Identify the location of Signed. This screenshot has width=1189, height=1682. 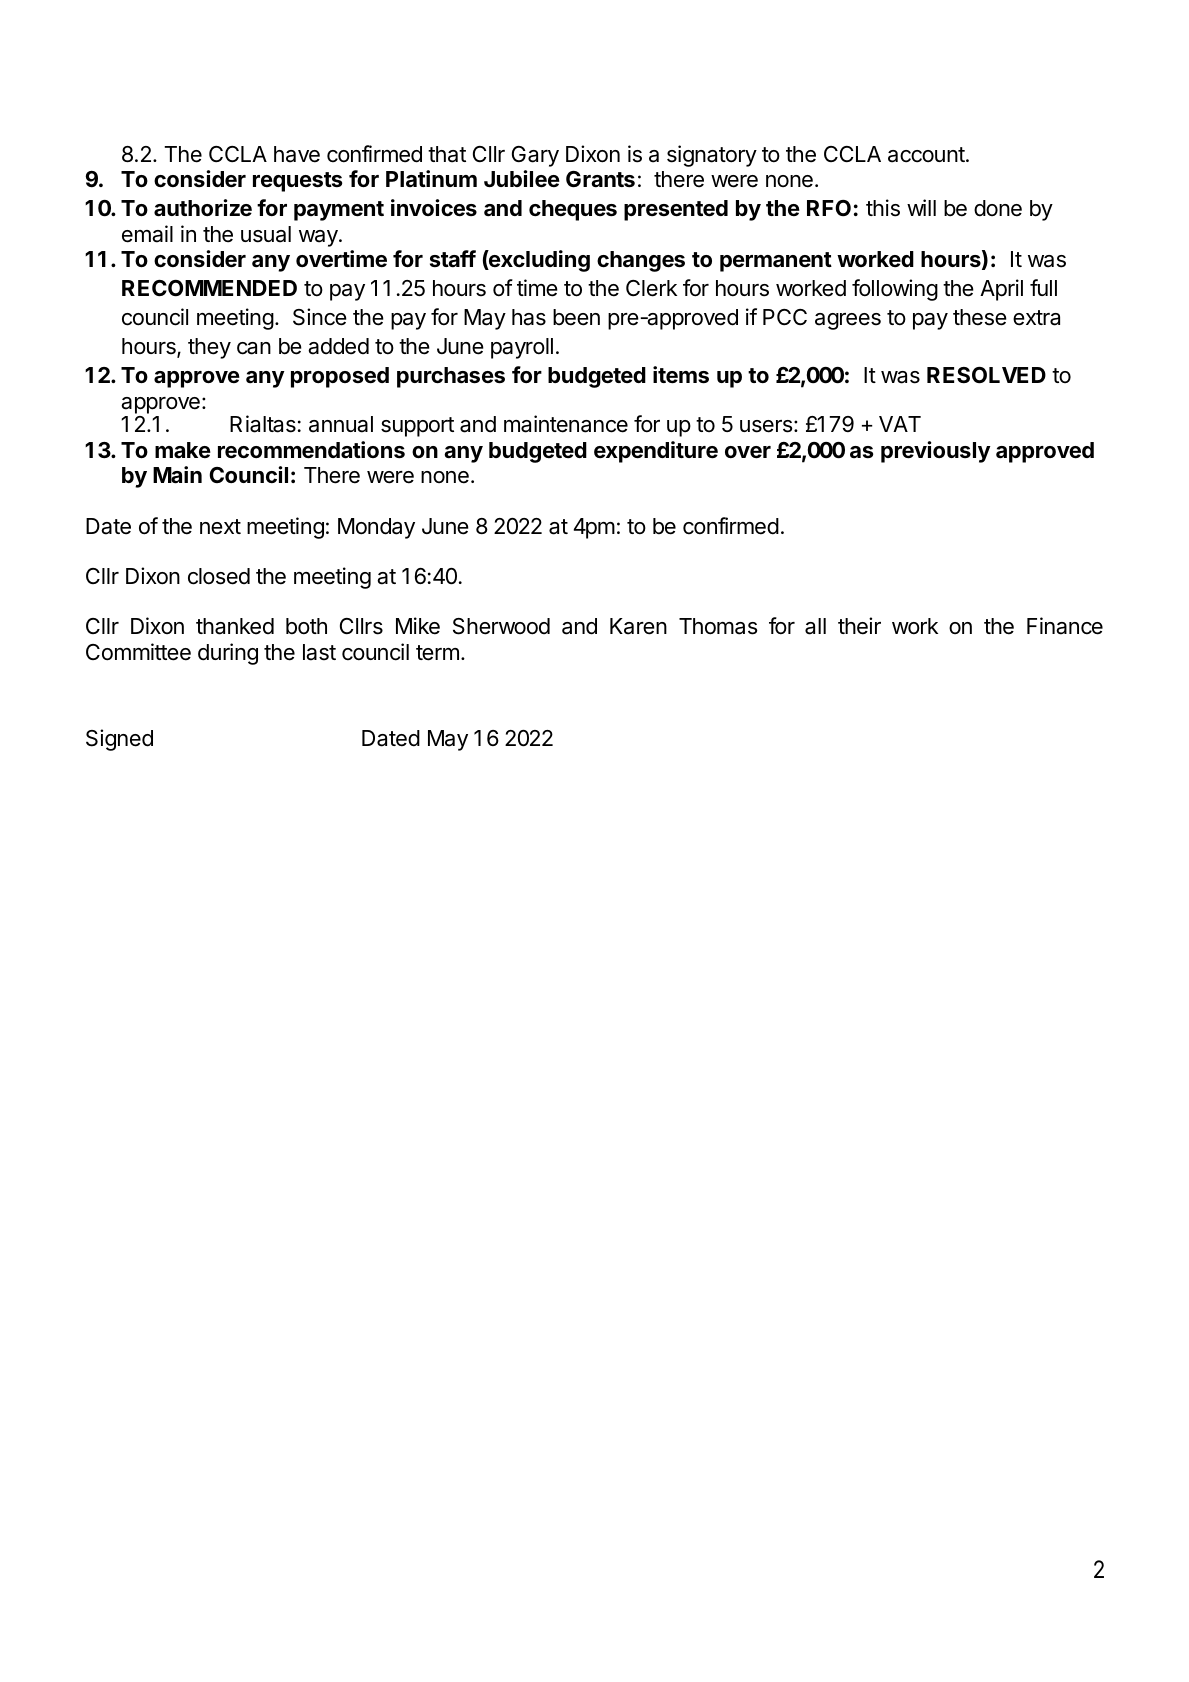
(119, 740).
